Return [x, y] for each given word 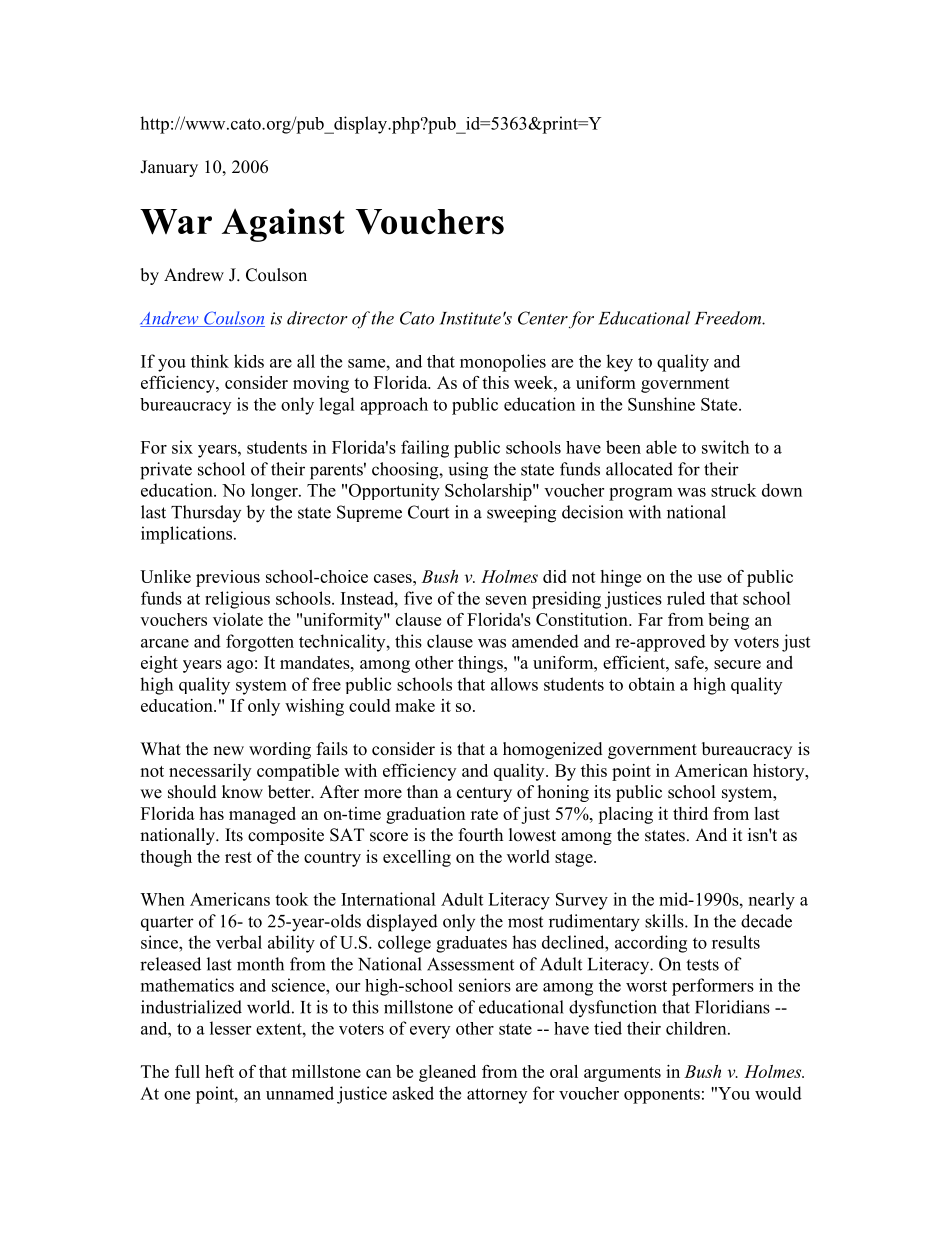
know [242, 792]
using [468, 471]
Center [543, 318]
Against [283, 225]
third [690, 813]
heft [219, 1071]
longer [275, 492]
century [484, 794]
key [619, 363]
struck [733, 490]
